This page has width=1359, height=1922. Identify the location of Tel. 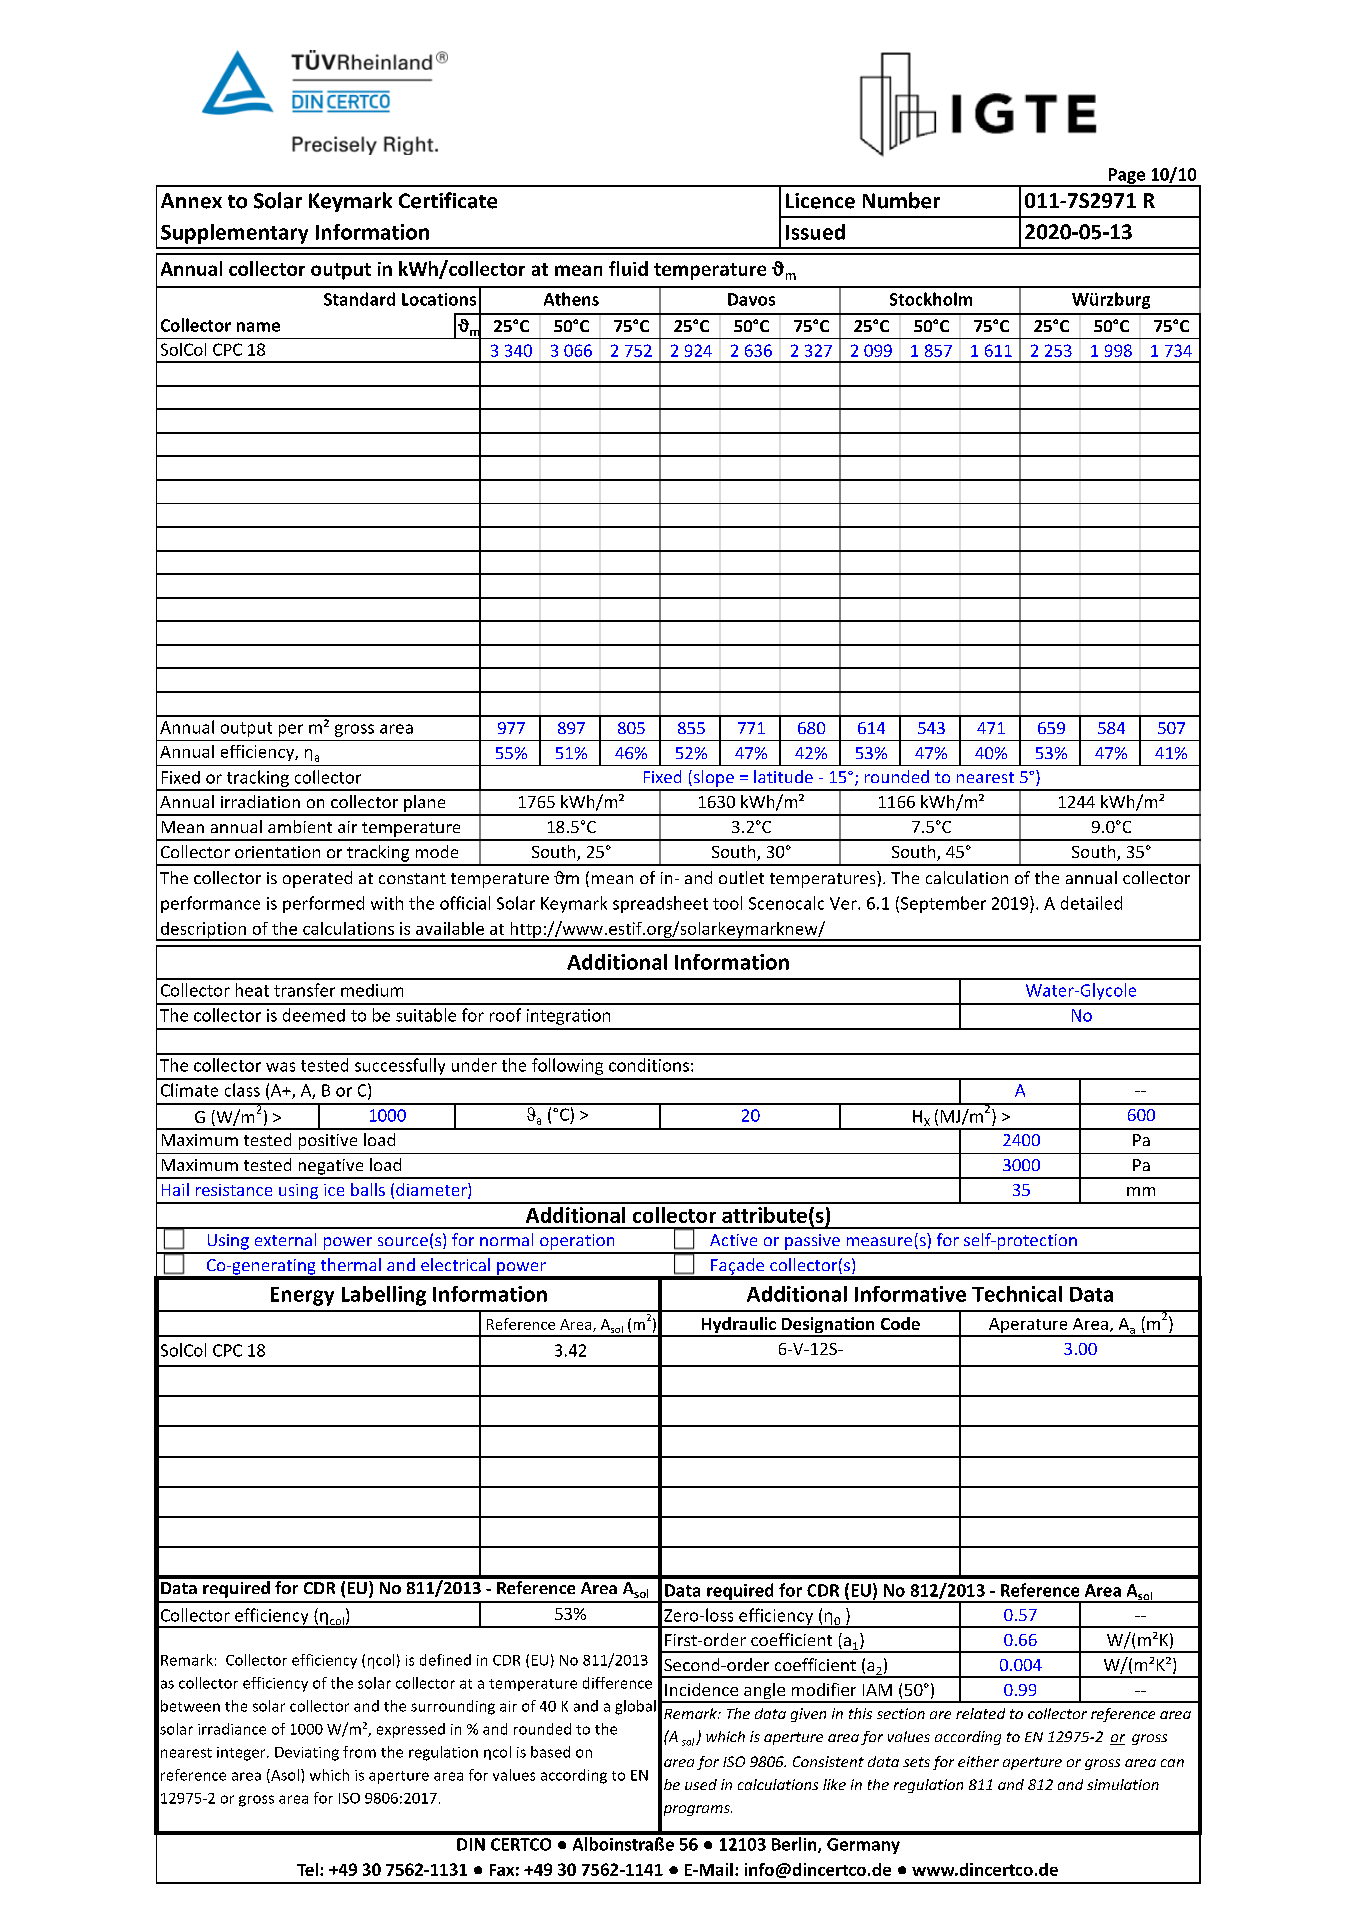
(307, 1869).
